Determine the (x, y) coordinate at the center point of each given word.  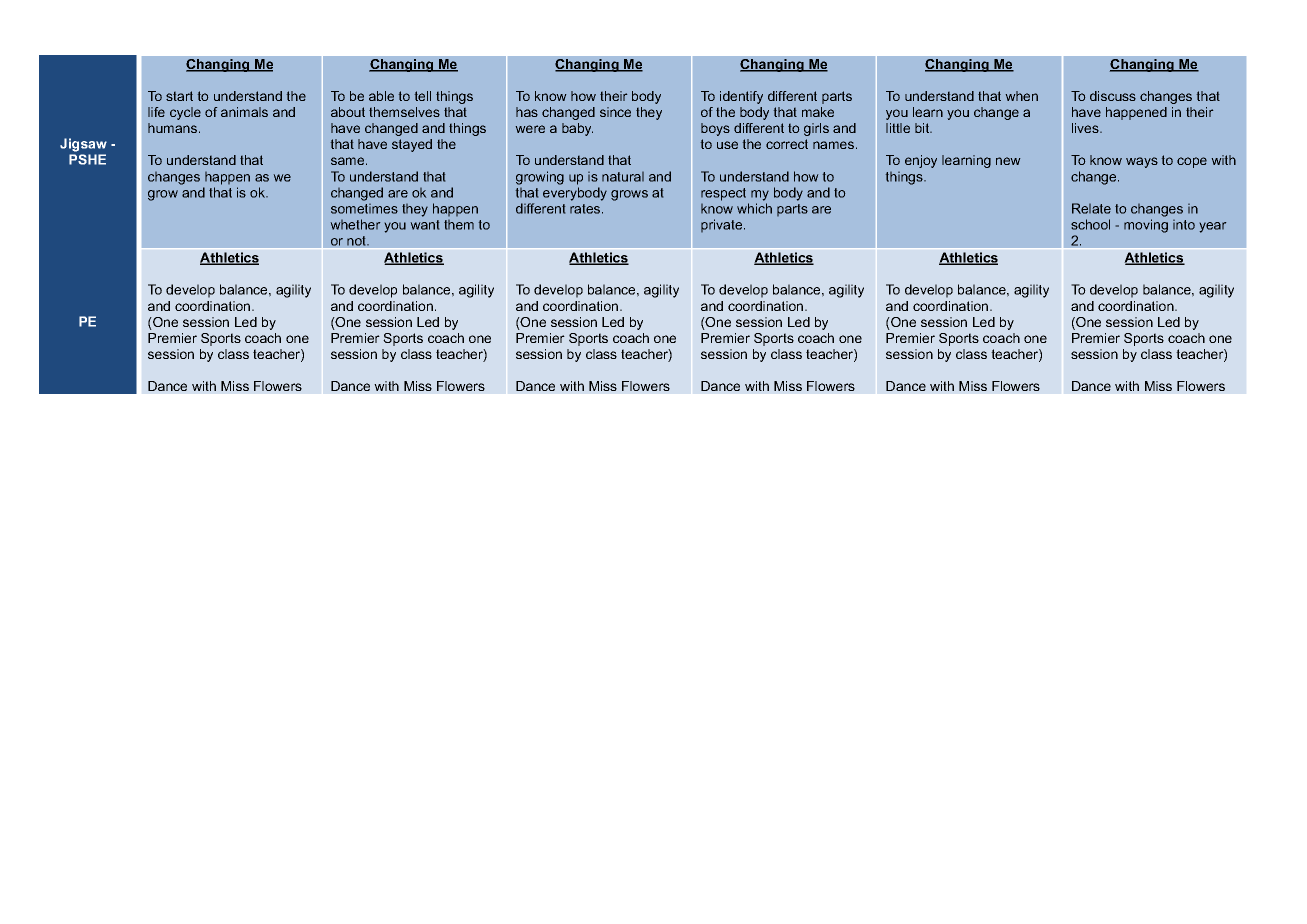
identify (741, 97)
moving (1146, 226)
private (723, 225)
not (358, 241)
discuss (1113, 96)
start (179, 96)
